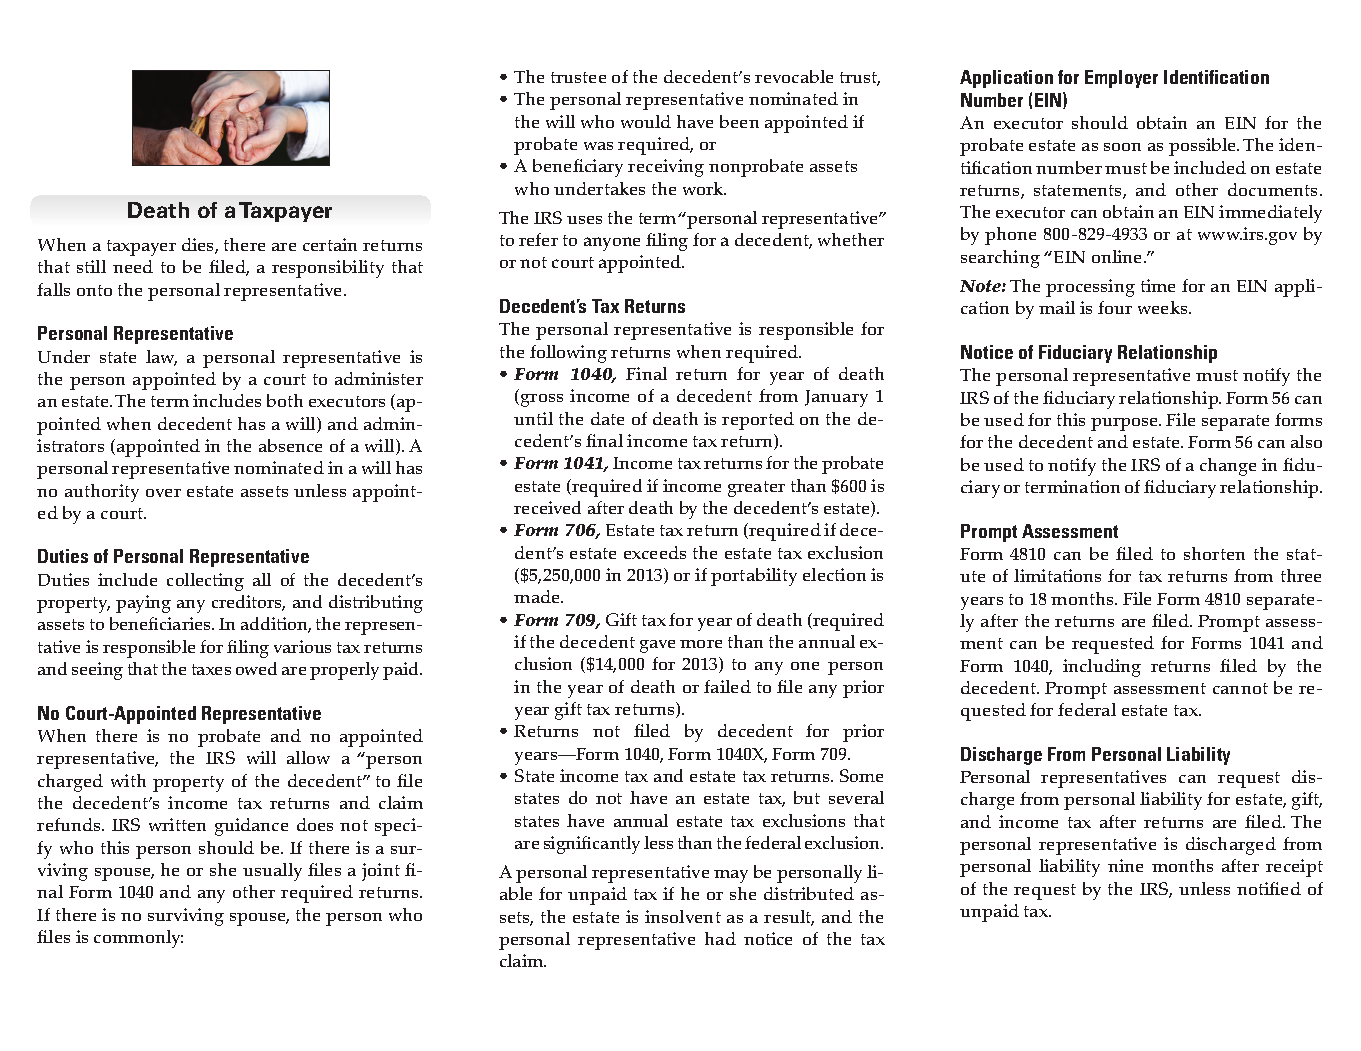 Image resolution: width=1361 pixels, height=1051 pixels. Describe the element at coordinates (1121, 79) in the screenshot. I see `Employer` at that location.
